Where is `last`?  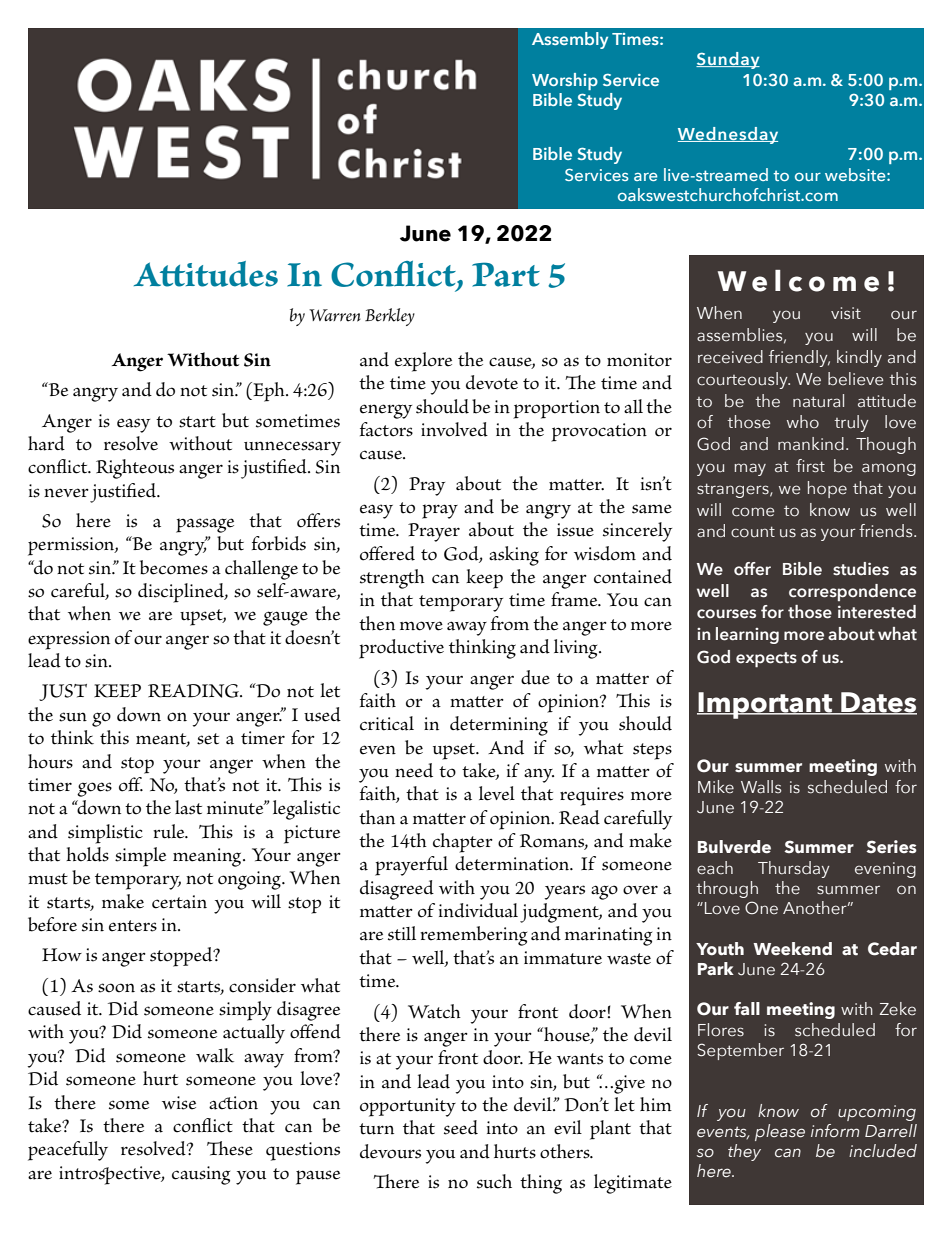
last is located at coordinates (188, 807).
